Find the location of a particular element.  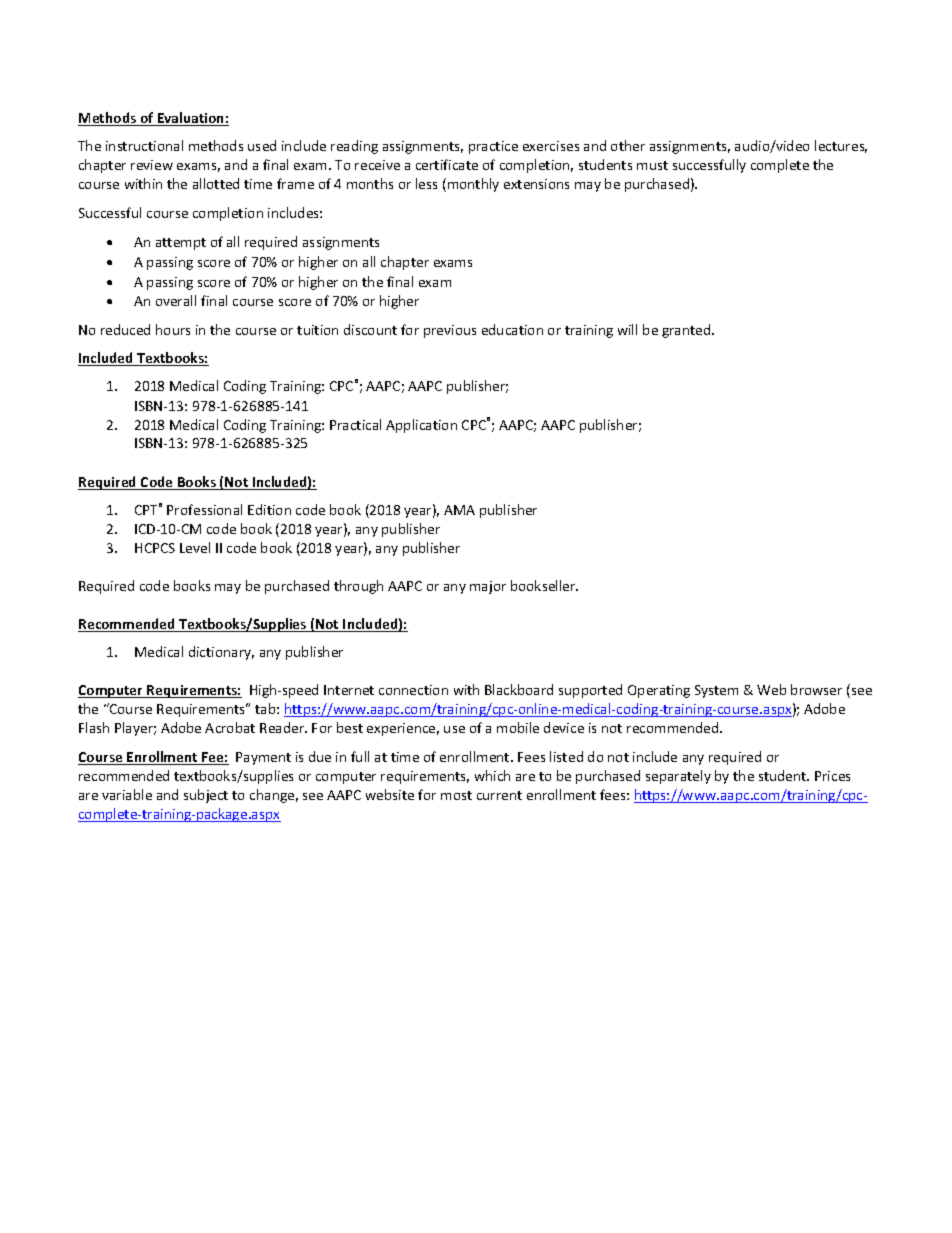

which is located at coordinates (492, 775).
